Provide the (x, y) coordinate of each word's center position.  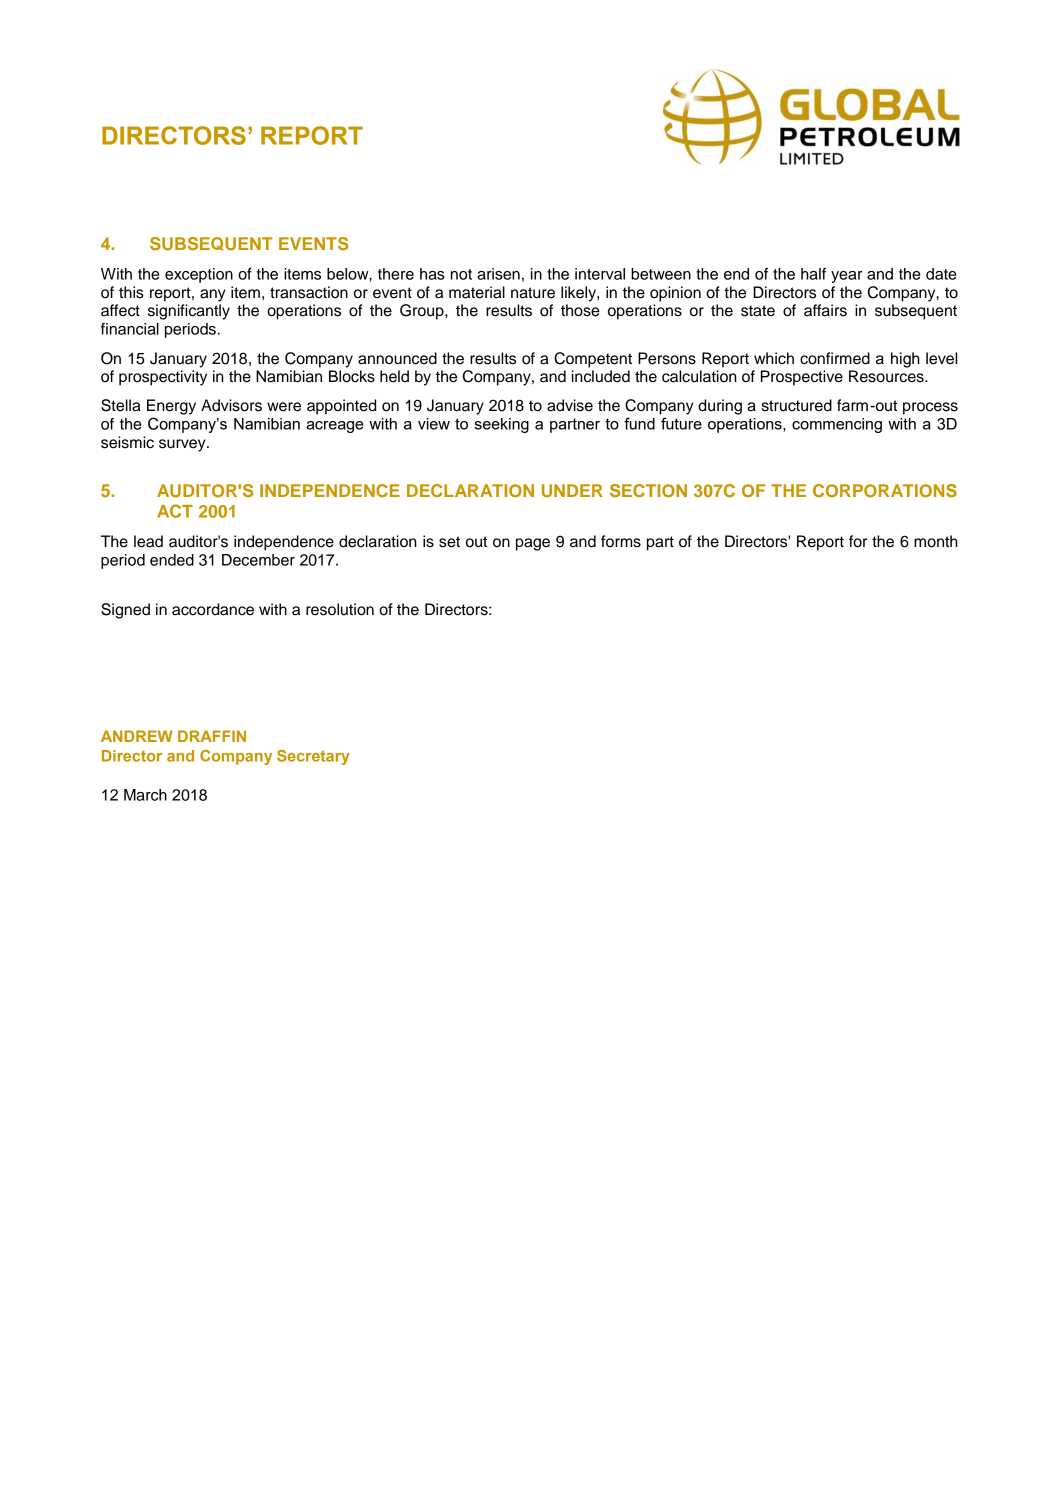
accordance (213, 609)
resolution (340, 609)
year (847, 277)
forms (621, 541)
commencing (837, 425)
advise (570, 405)
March (145, 795)
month (936, 541)
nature (533, 293)
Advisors (231, 405)
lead (148, 541)
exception (199, 275)
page (533, 544)
